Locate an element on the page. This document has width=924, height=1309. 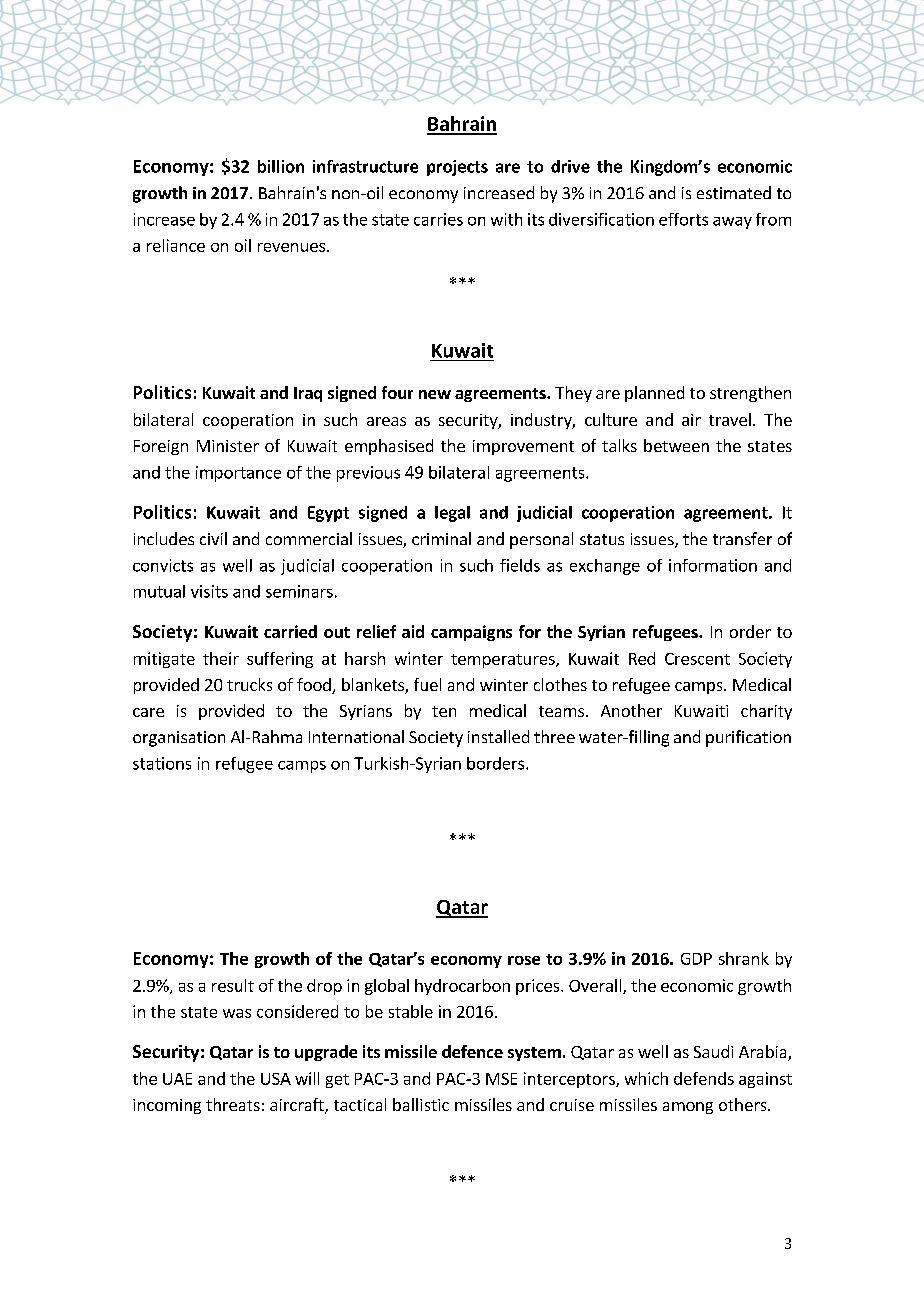
defends is located at coordinates (704, 1078).
